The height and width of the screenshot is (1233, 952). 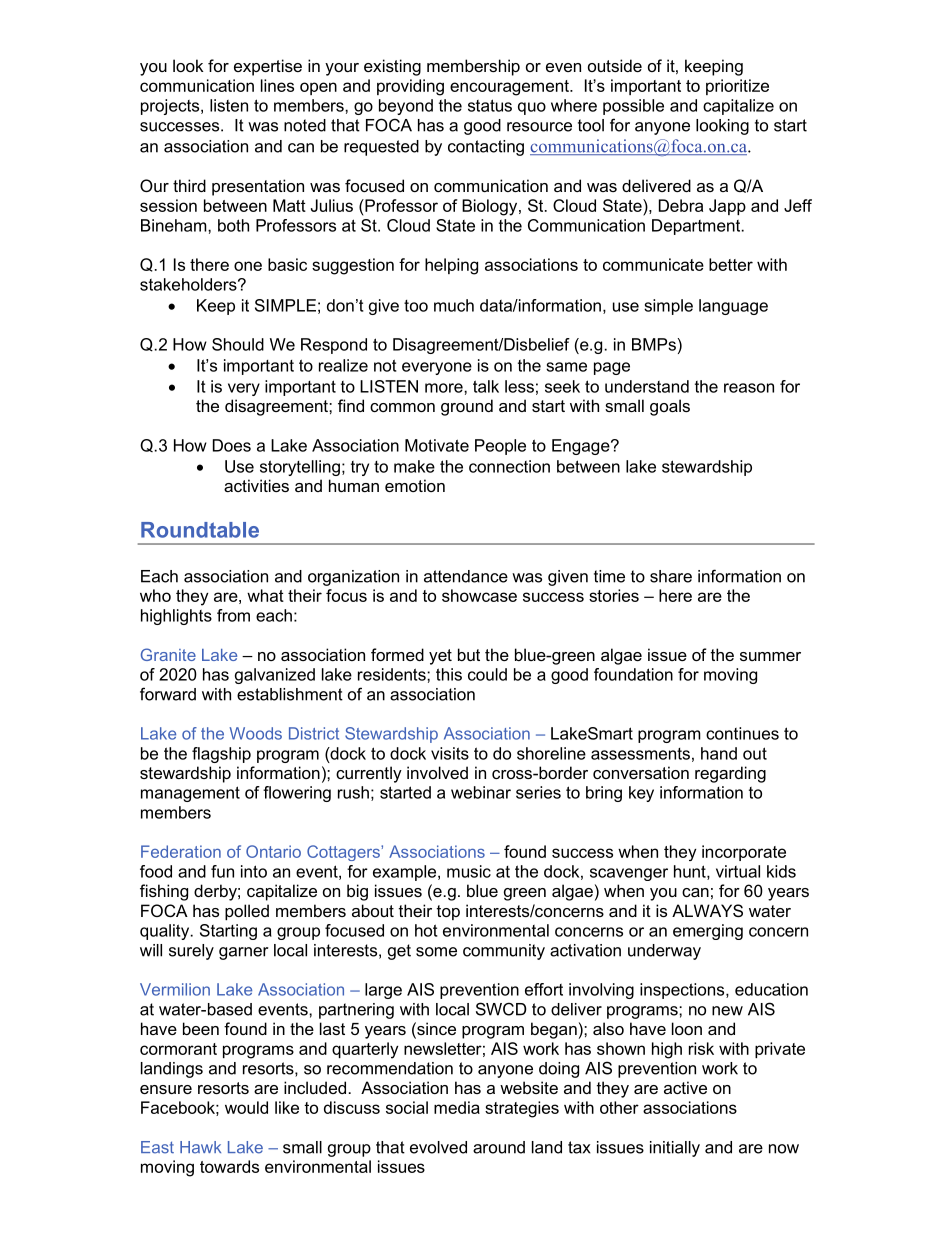 What do you see at coordinates (200, 1147) in the screenshot?
I see `Hawk` at bounding box center [200, 1147].
